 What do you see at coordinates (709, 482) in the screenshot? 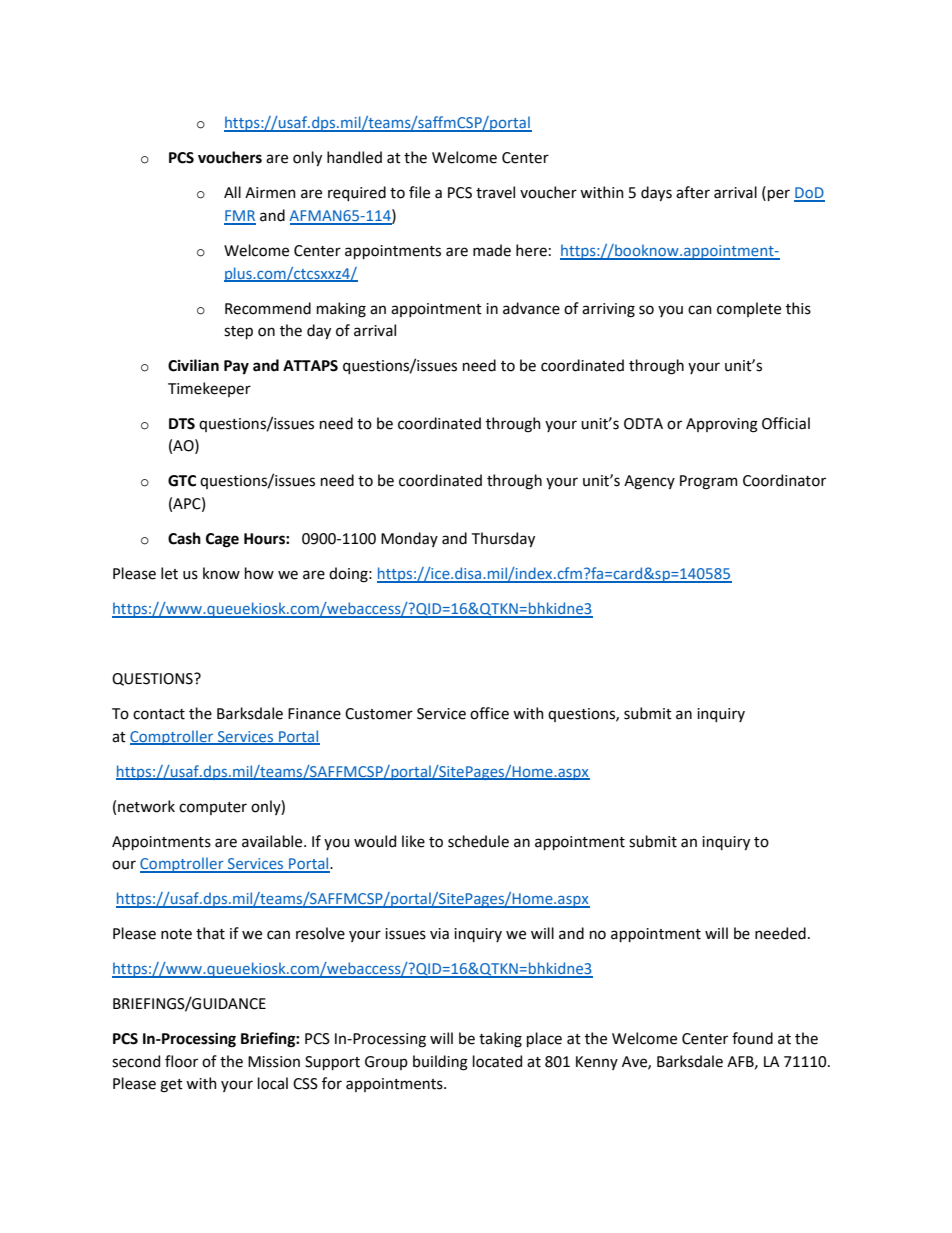
I see `Program` at bounding box center [709, 482].
